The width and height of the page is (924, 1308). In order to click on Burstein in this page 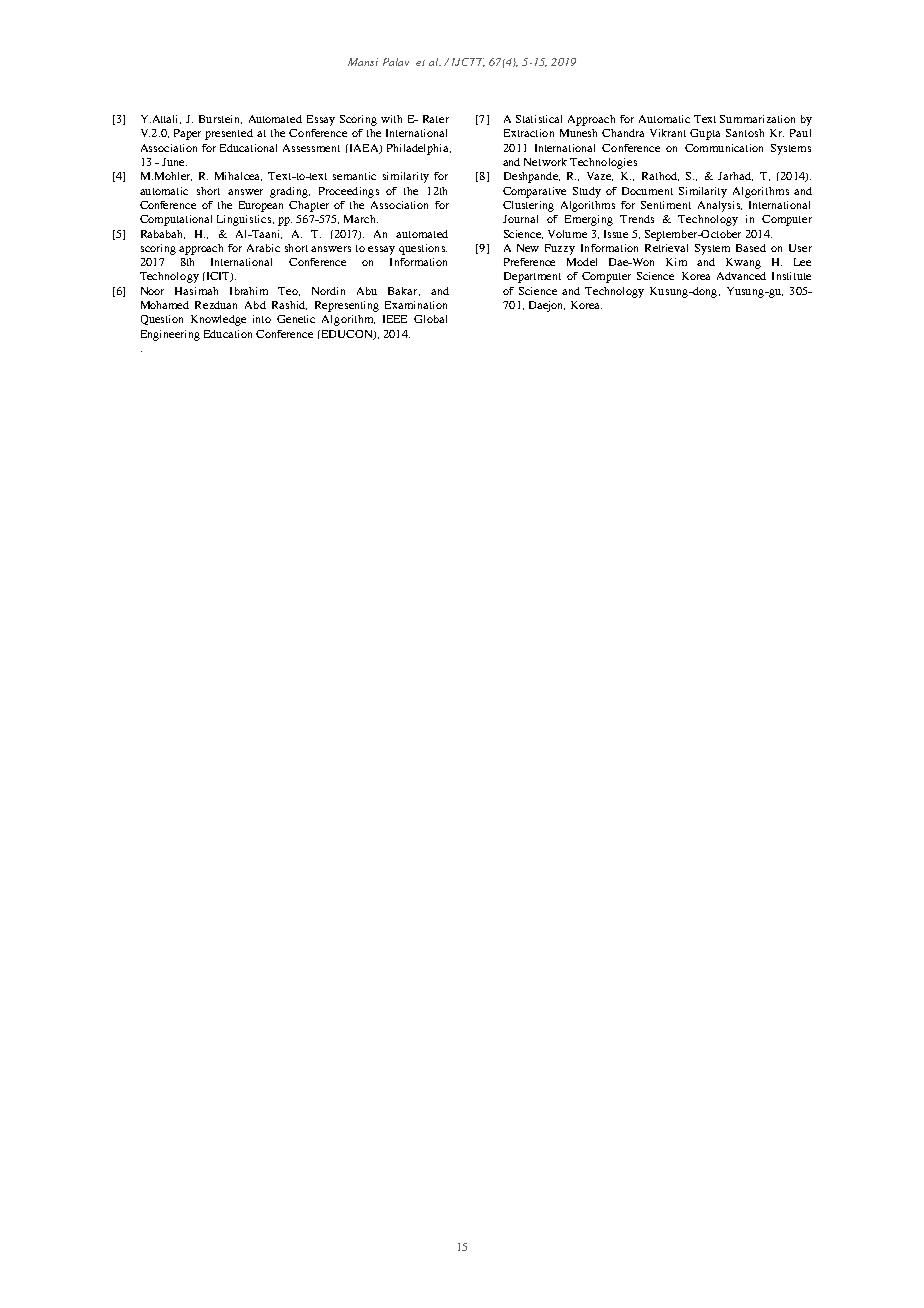, I will do `click(220, 119)`.
